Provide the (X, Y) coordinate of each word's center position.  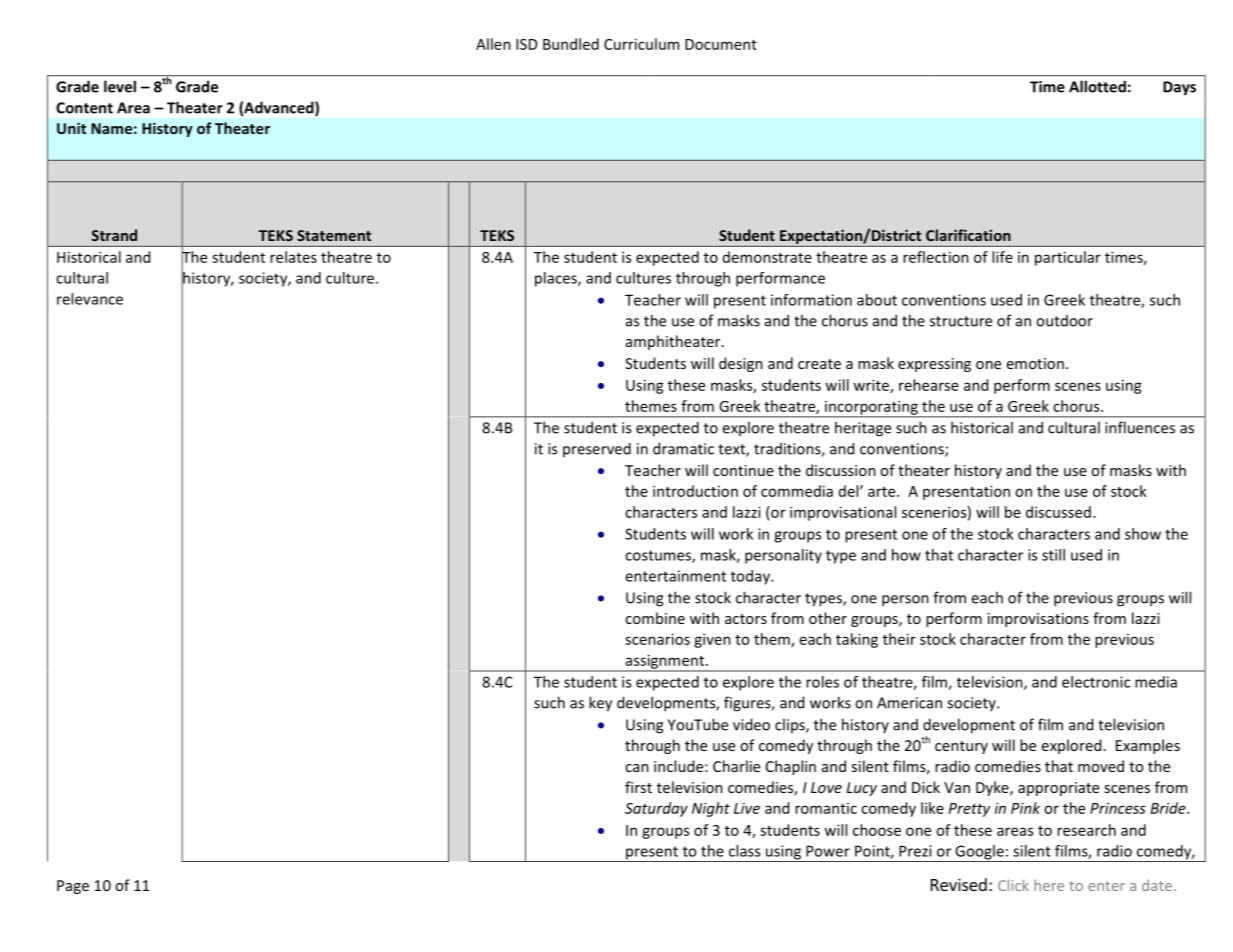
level (120, 86)
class (744, 851)
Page (73, 887)
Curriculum (641, 44)
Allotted (1097, 86)
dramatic (683, 448)
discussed (1058, 512)
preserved (597, 449)
